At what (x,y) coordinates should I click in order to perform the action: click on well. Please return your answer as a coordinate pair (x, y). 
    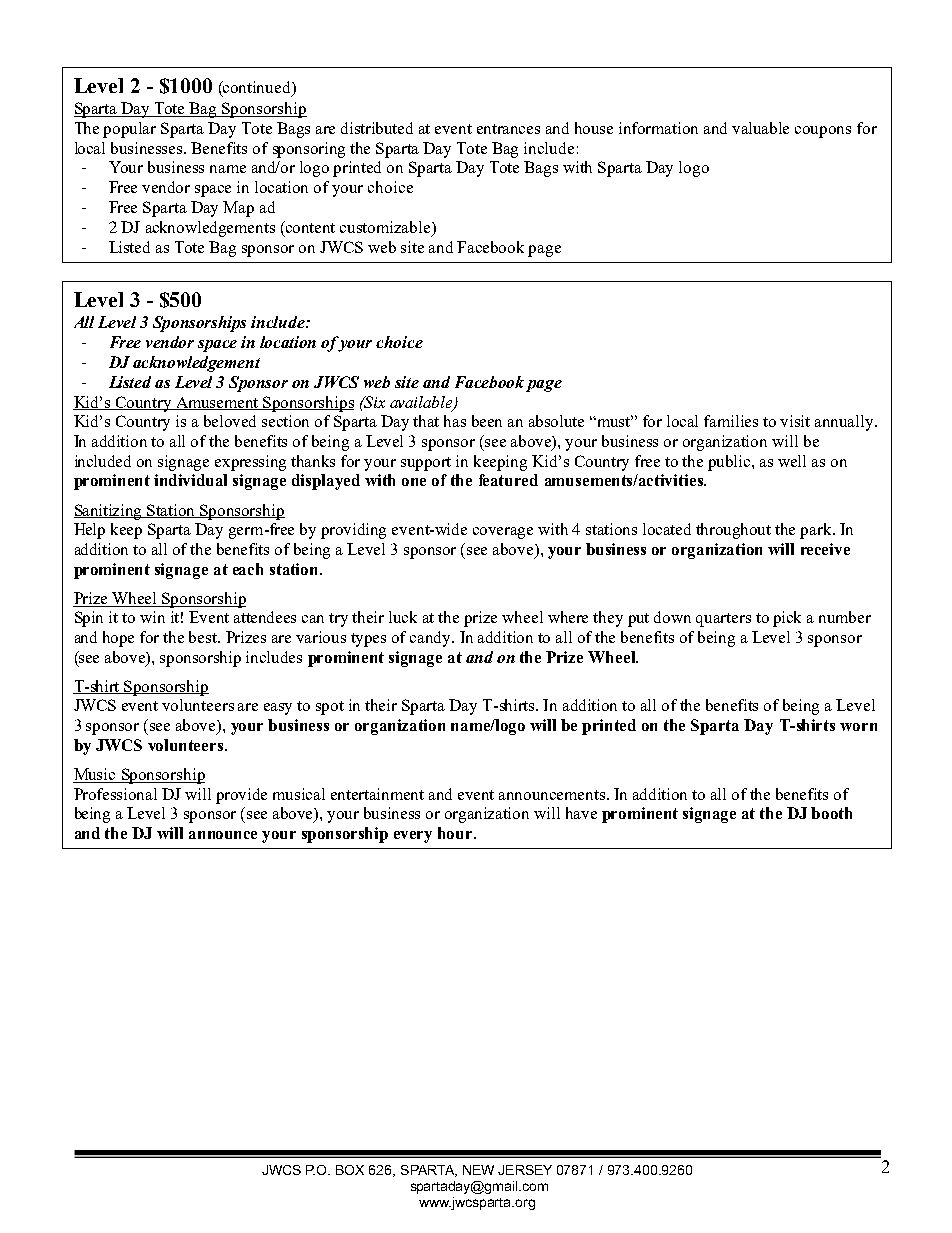
    Looking at the image, I should click on (792, 461).
